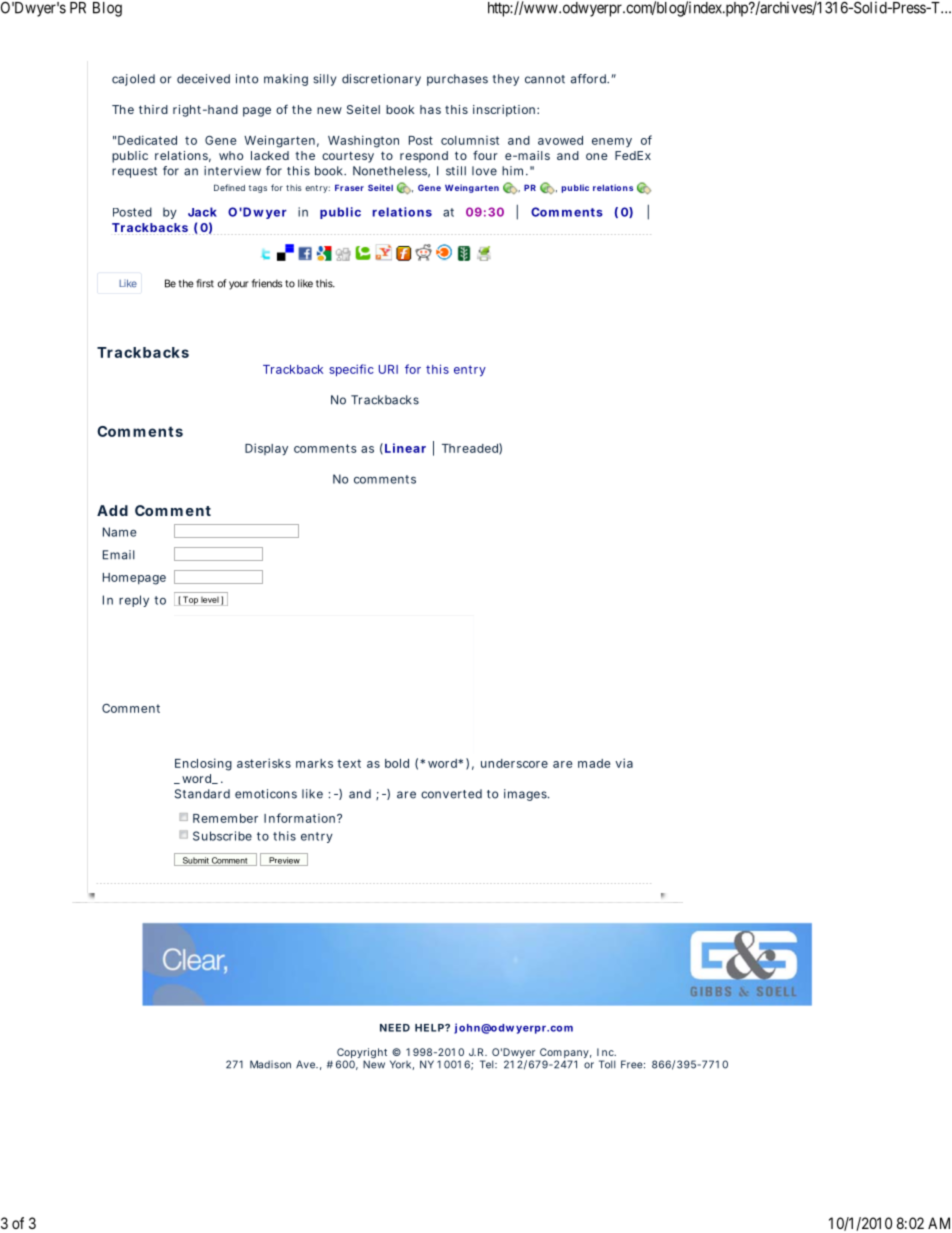 The height and width of the document is (1233, 952). What do you see at coordinates (470, 448) in the document?
I see `Threaded` at bounding box center [470, 448].
